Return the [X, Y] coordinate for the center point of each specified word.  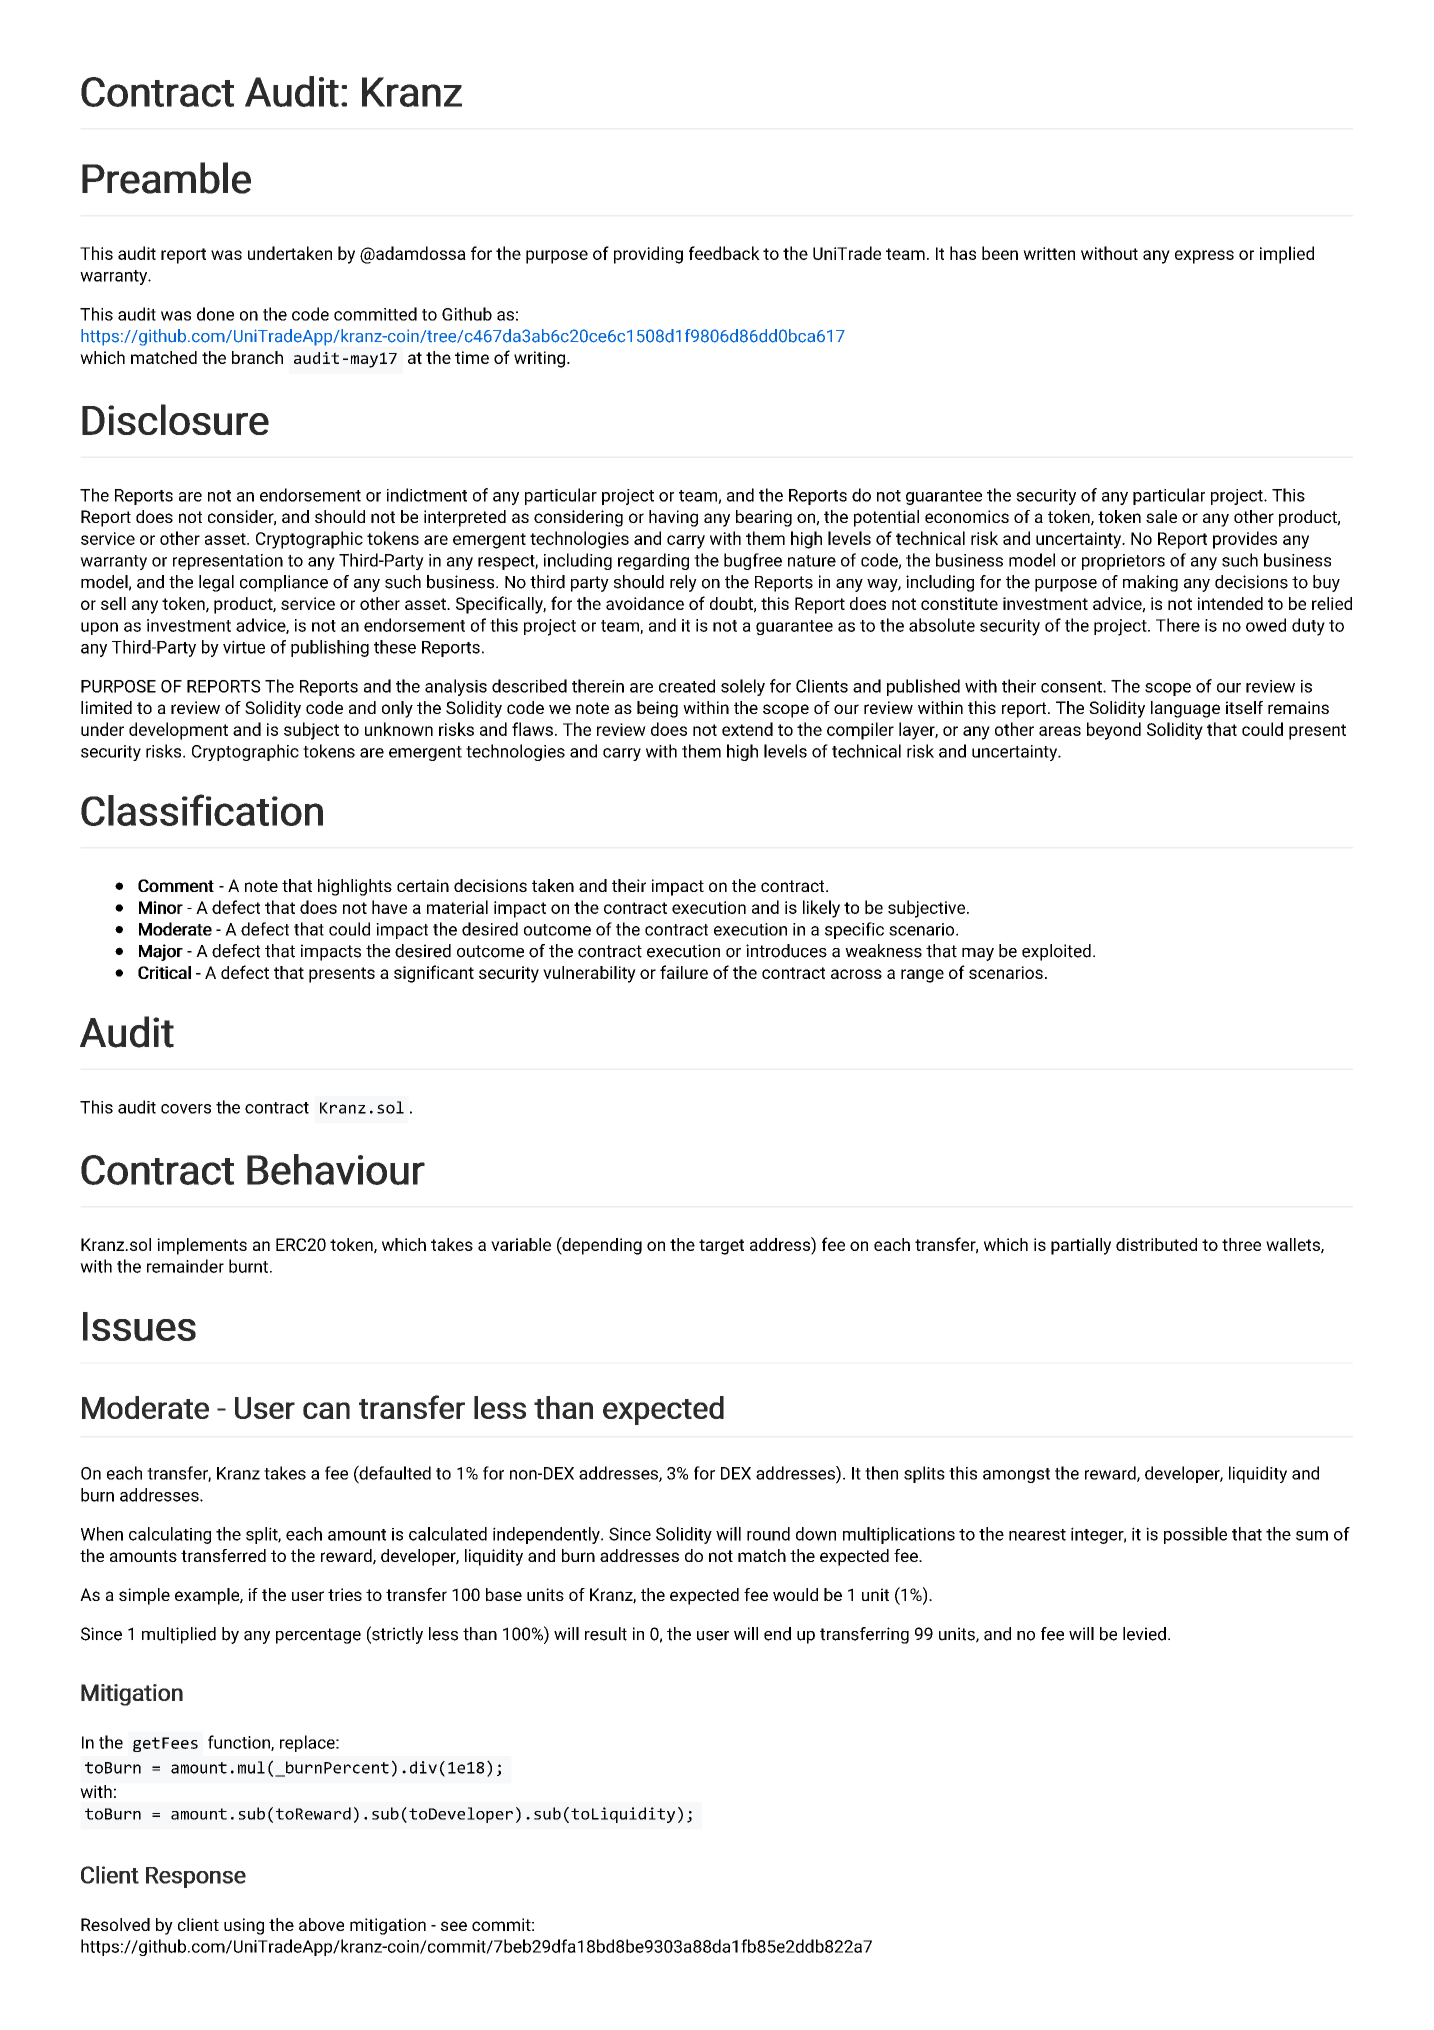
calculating [170, 1535]
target [721, 1247]
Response [196, 1877]
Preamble [166, 178]
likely [821, 909]
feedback [724, 253]
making [1150, 583]
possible [1195, 1535]
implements [202, 1246]
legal [216, 583]
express [1204, 257]
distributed [1156, 1244]
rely [683, 583]
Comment [176, 885]
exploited [1056, 952]
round [768, 1534]
